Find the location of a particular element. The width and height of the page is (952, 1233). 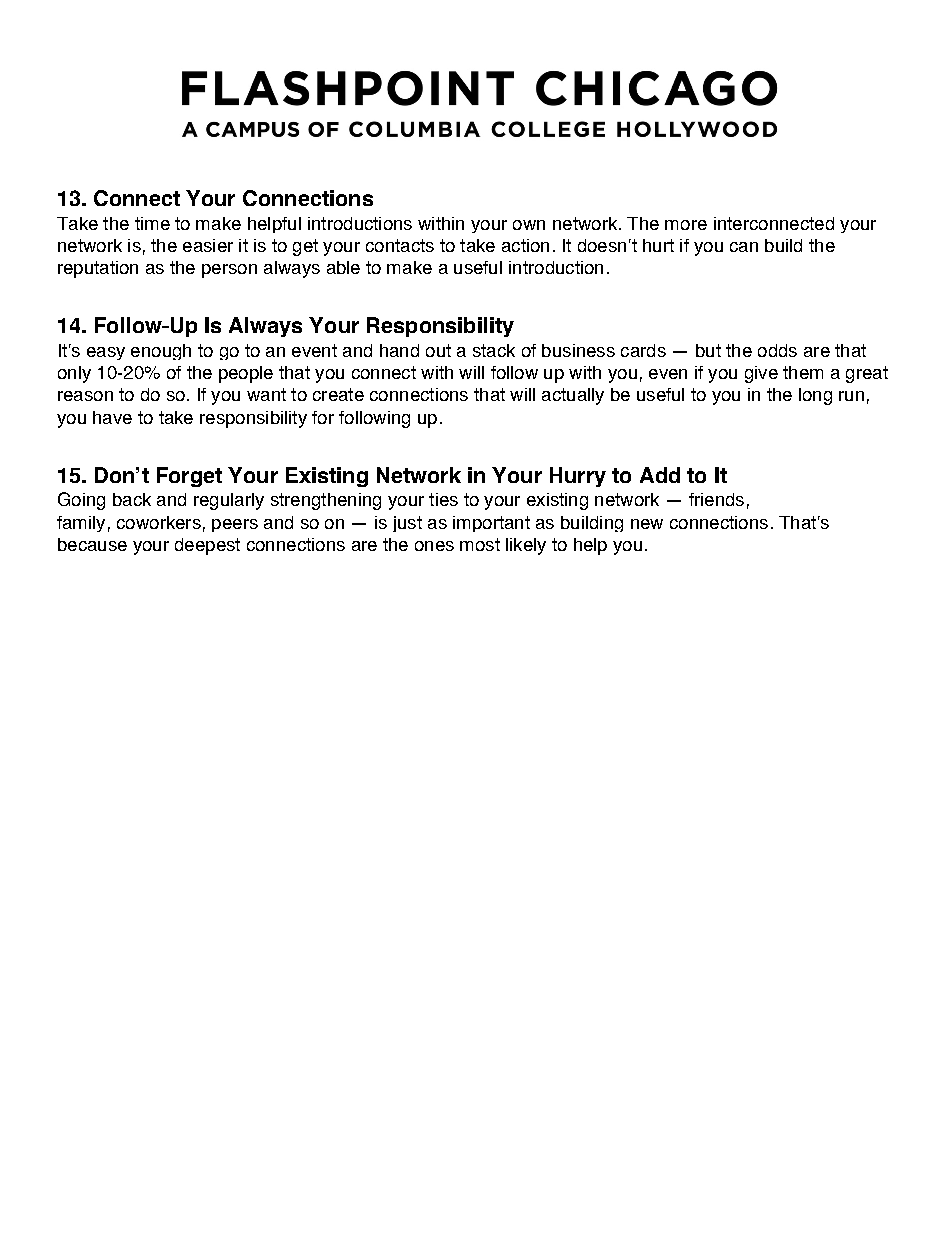

new is located at coordinates (647, 524).
